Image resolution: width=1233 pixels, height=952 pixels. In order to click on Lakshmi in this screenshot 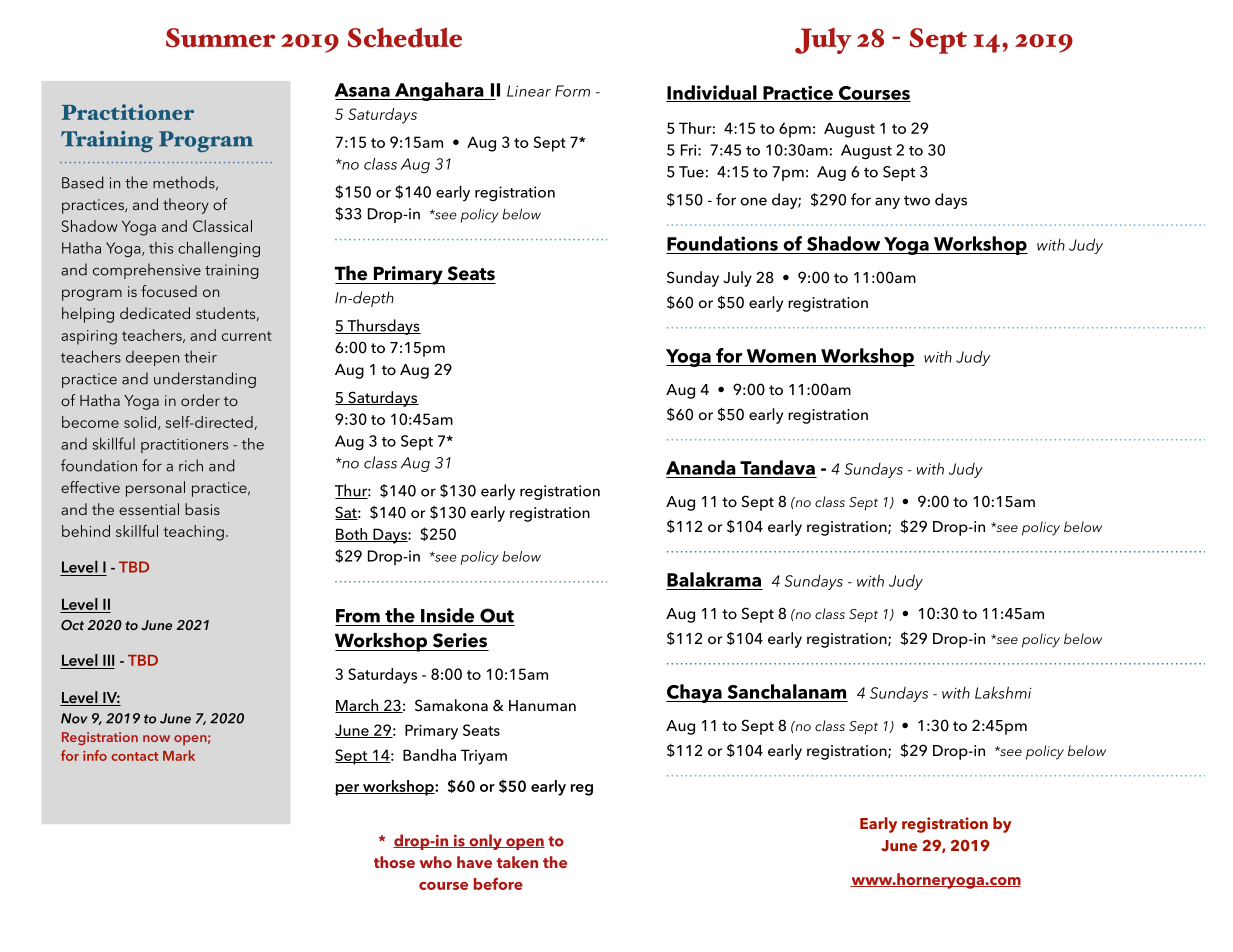, I will do `click(1003, 692)`.
